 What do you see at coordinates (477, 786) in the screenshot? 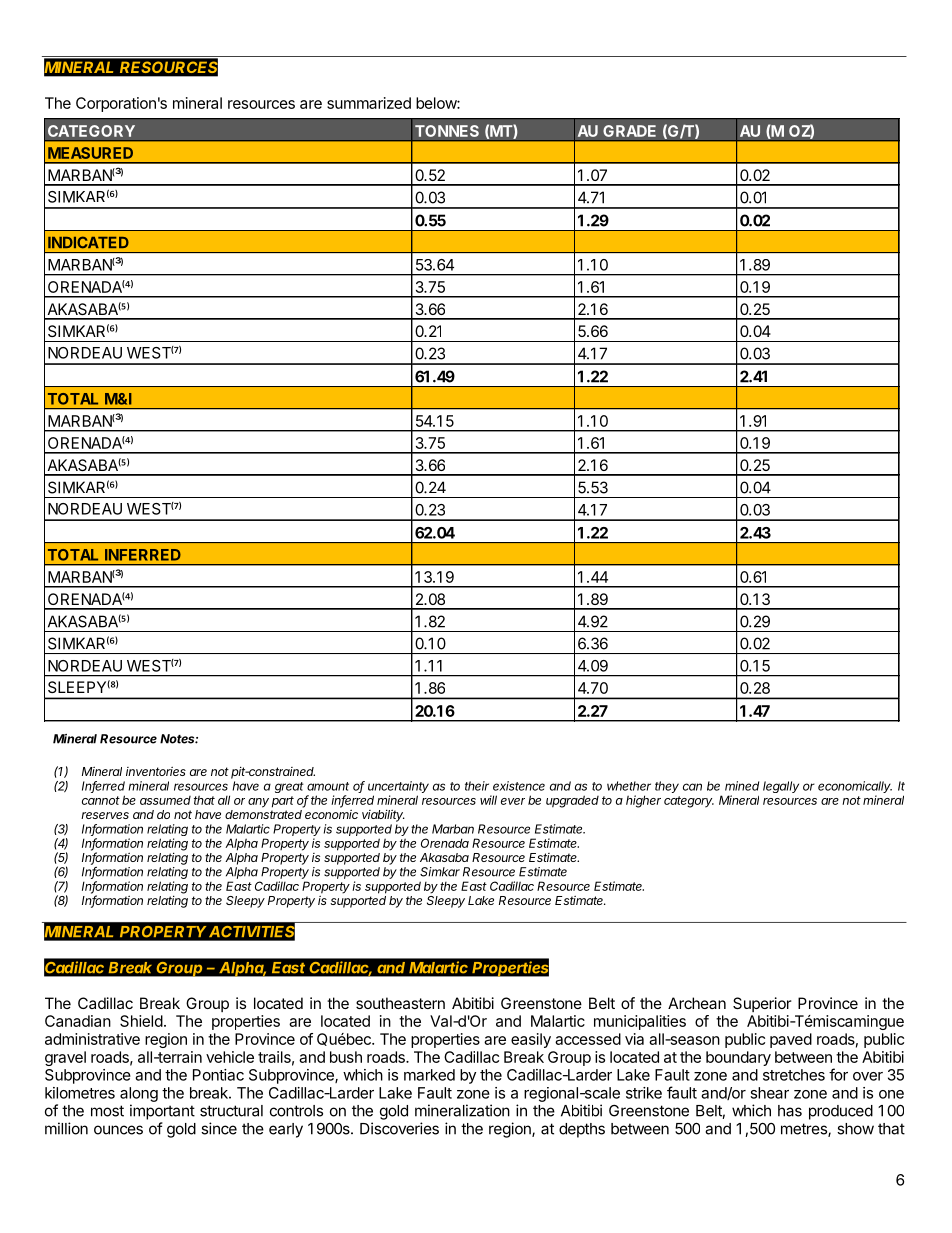
I see `their` at bounding box center [477, 786].
